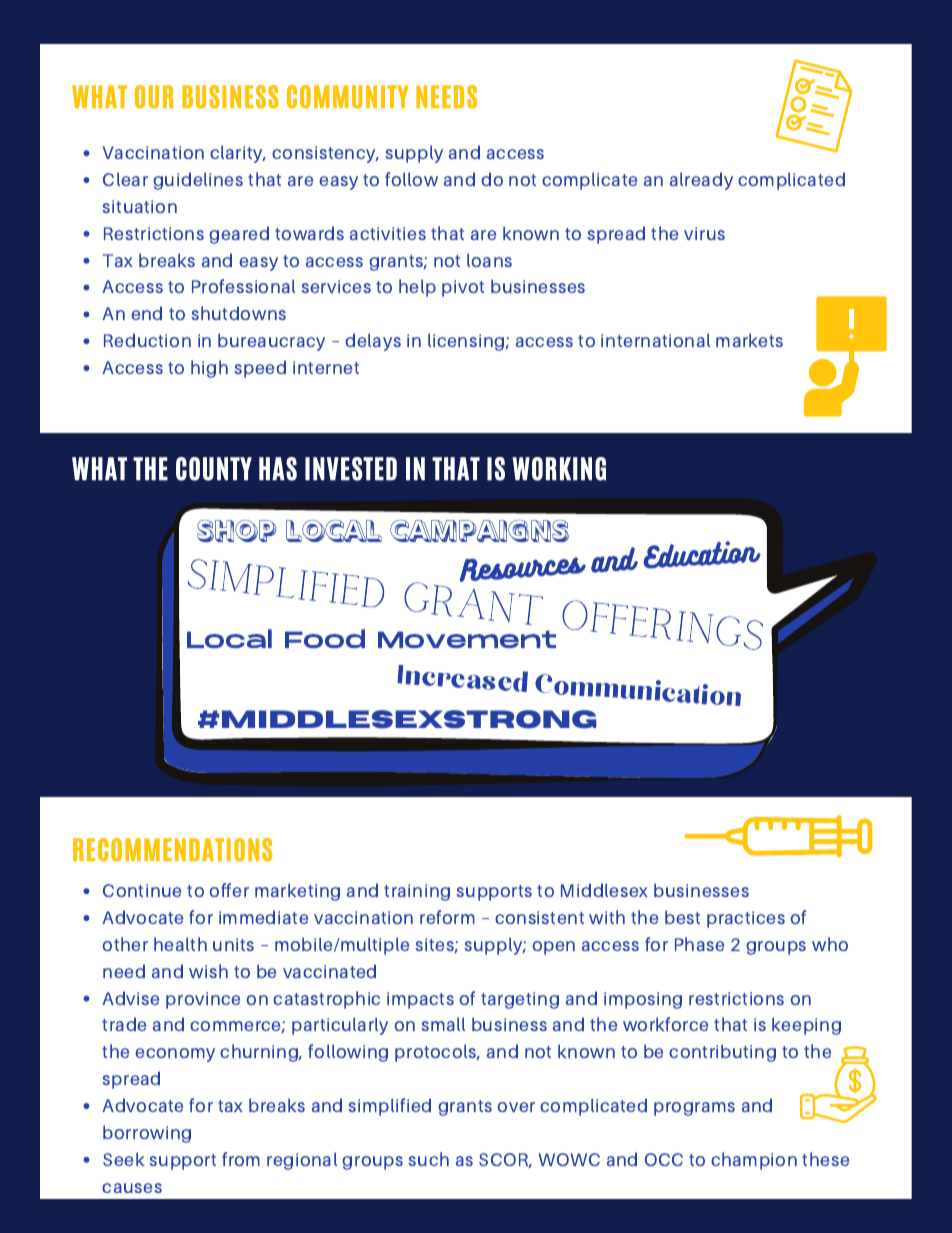  I want to click on such, so click(428, 1159).
